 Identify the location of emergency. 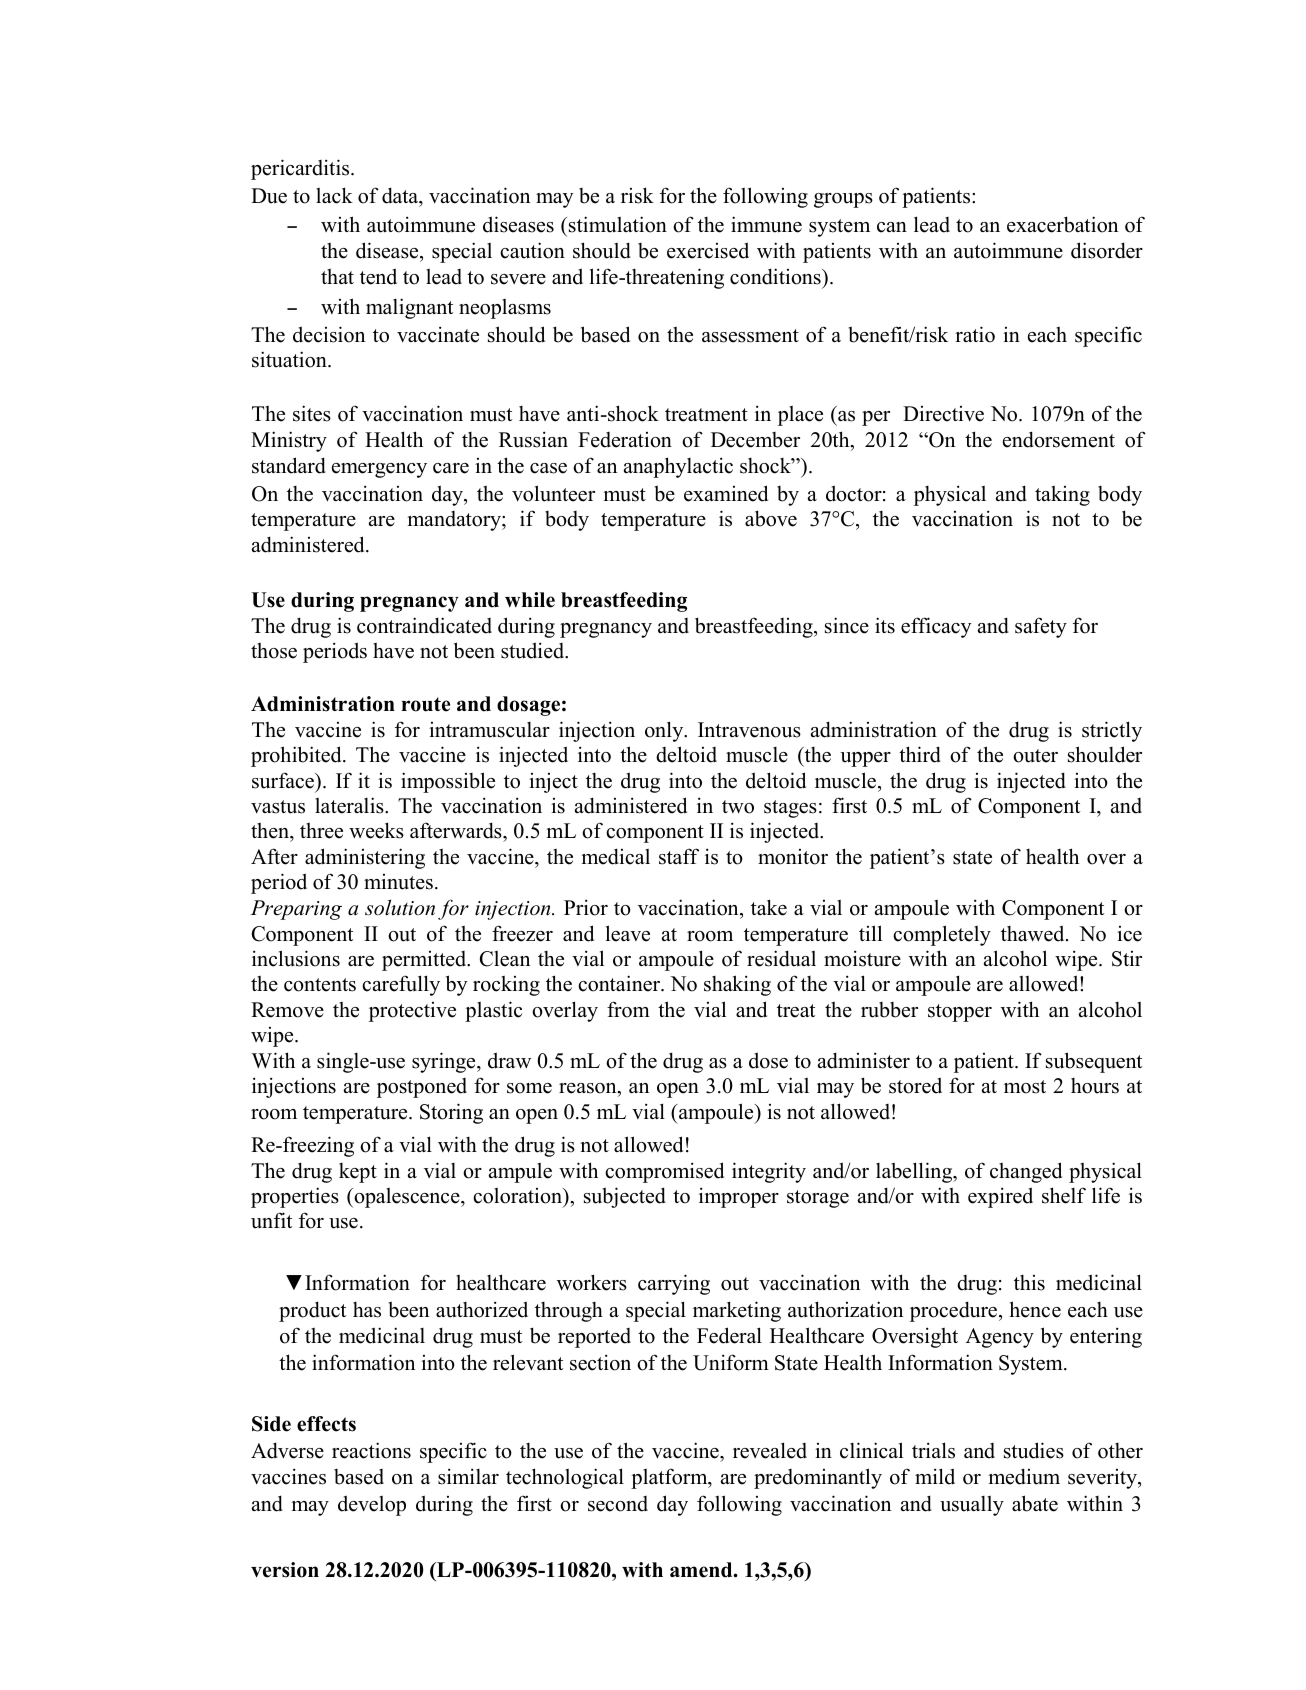
(379, 470).
